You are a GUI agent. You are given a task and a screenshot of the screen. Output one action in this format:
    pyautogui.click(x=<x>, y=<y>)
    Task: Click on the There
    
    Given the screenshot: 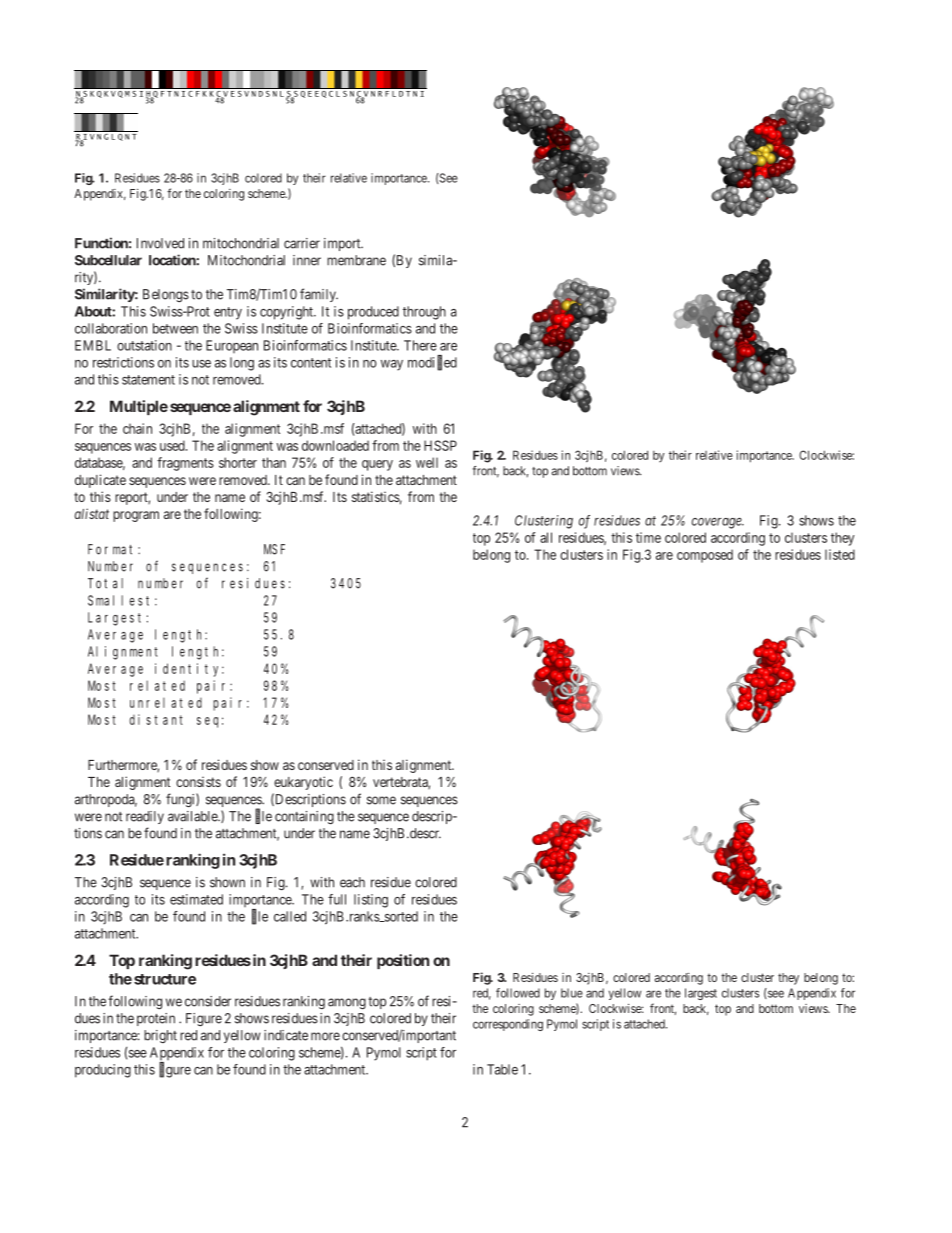 What is the action you would take?
    pyautogui.click(x=420, y=345)
